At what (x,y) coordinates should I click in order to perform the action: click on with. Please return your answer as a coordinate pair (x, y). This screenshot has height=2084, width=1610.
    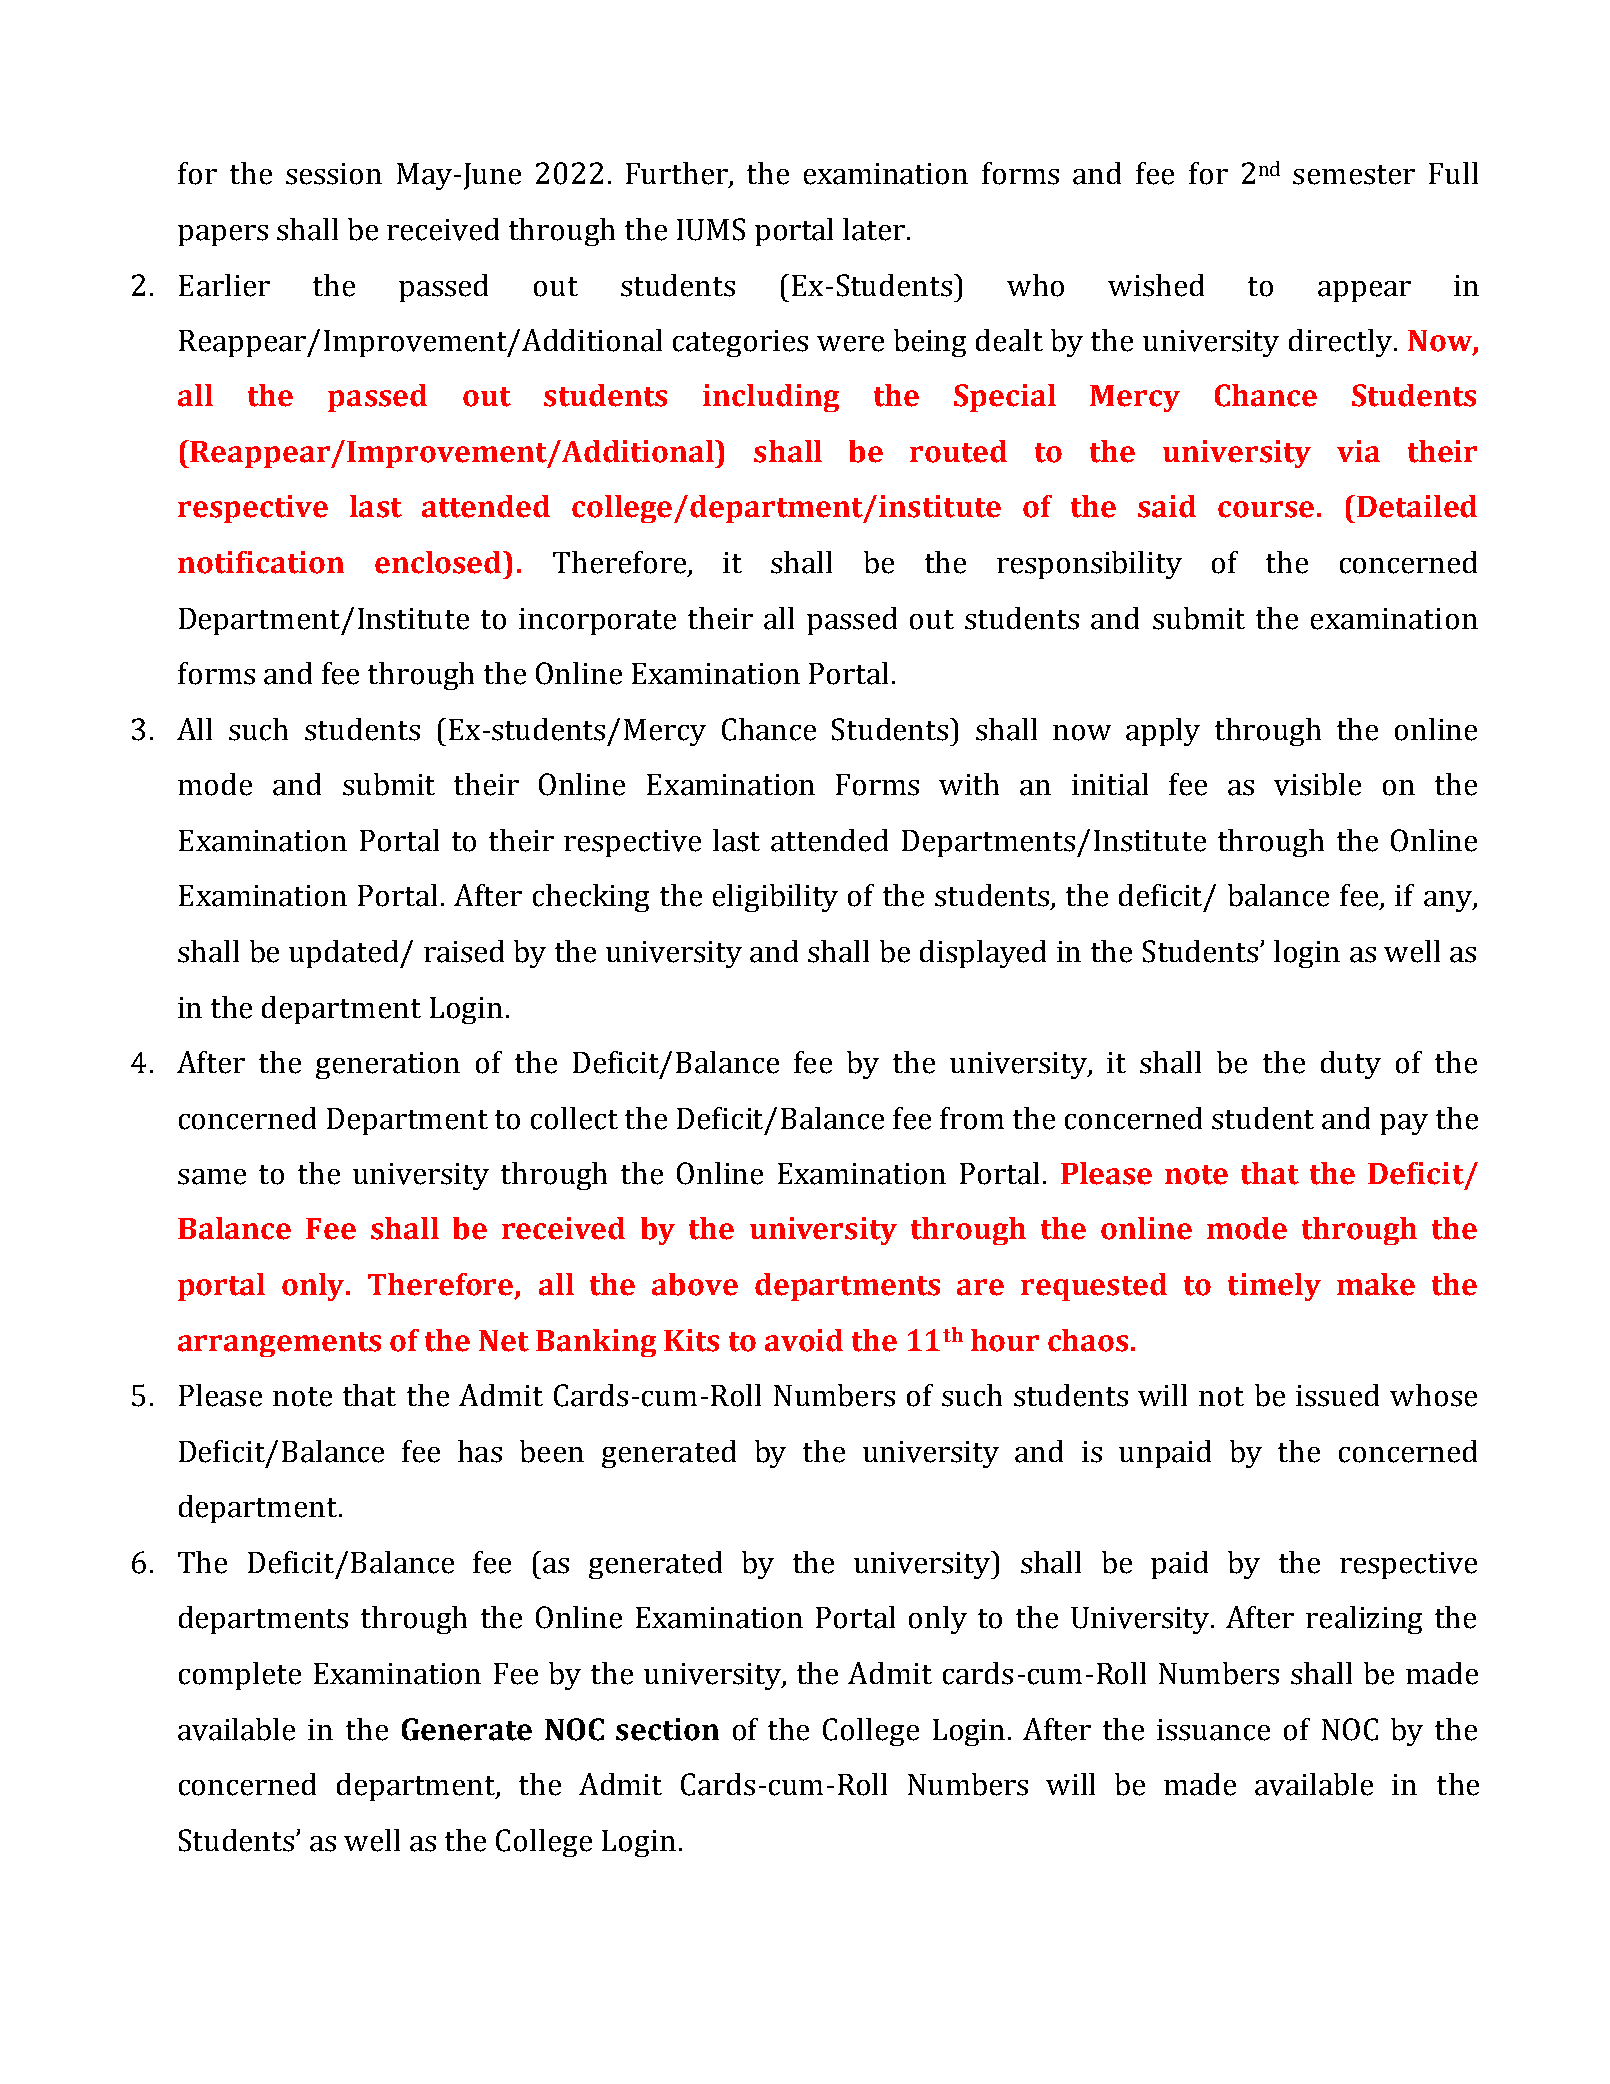
    Looking at the image, I should click on (969, 784).
